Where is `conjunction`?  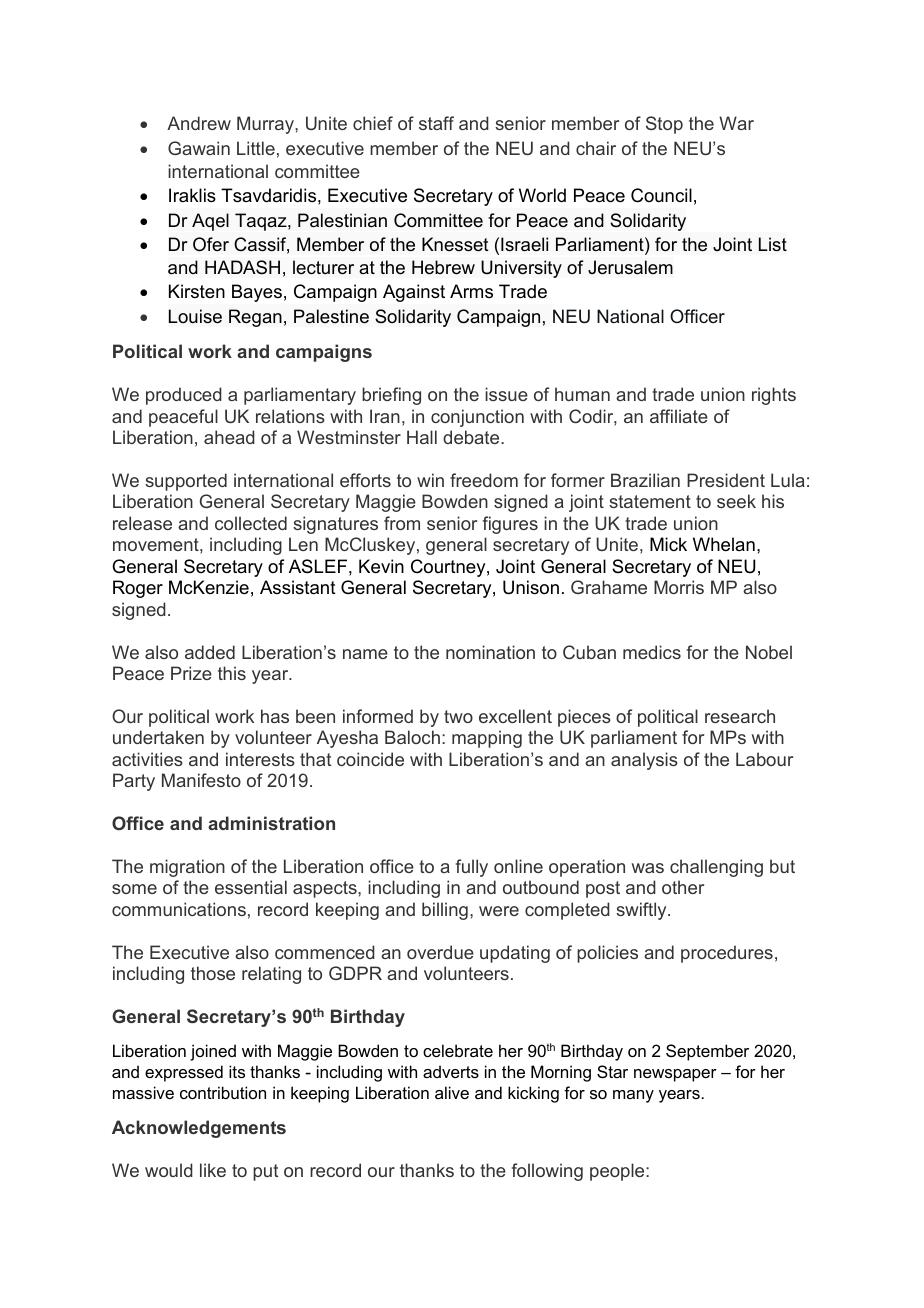 conjunction is located at coordinates (477, 418).
